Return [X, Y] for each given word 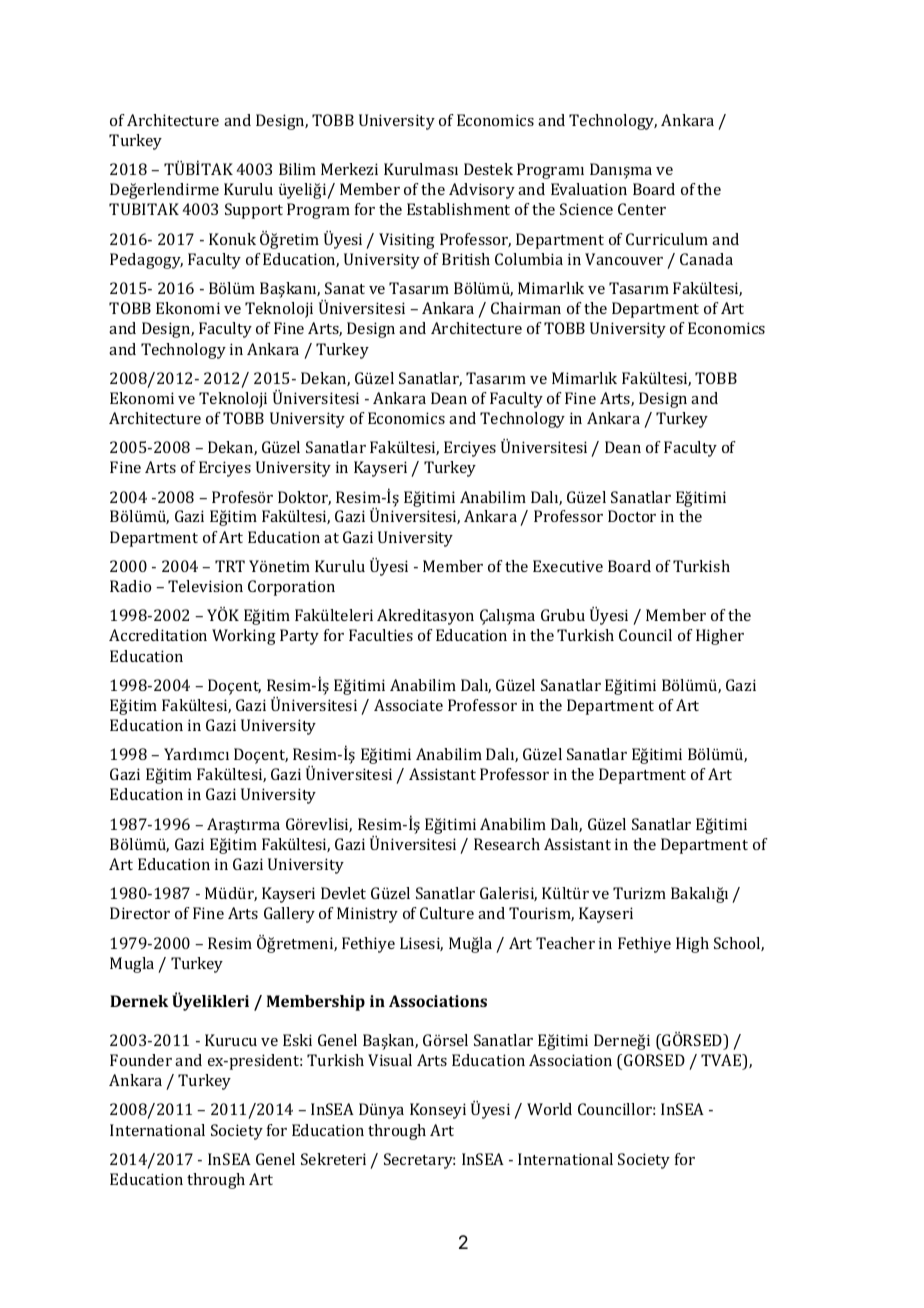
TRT [230, 566]
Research [507, 844]
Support [254, 211]
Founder [141, 1060]
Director [140, 913]
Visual [390, 1060]
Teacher [565, 943]
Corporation [291, 588]
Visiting [407, 241]
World [549, 1109]
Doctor [632, 516]
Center [642, 209]
